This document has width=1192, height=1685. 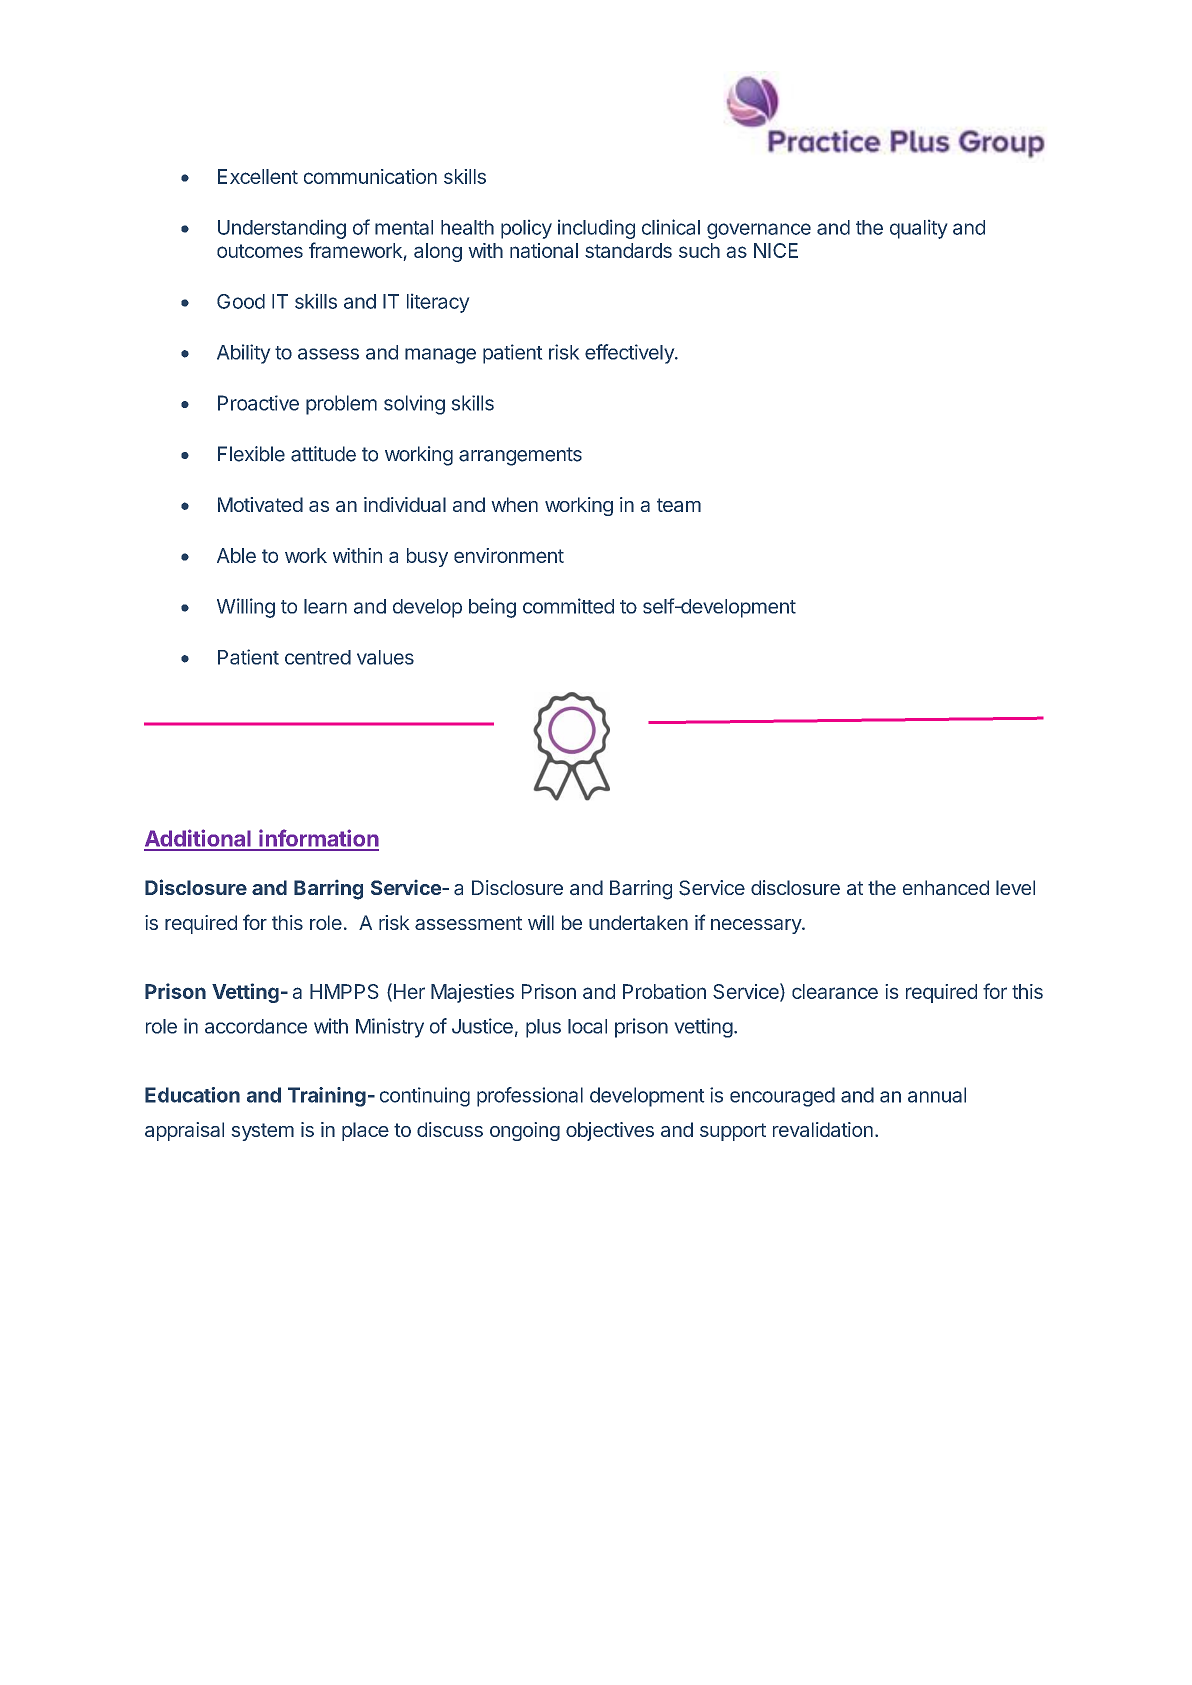 What do you see at coordinates (610, 1131) in the document?
I see `objectives` at bounding box center [610, 1131].
